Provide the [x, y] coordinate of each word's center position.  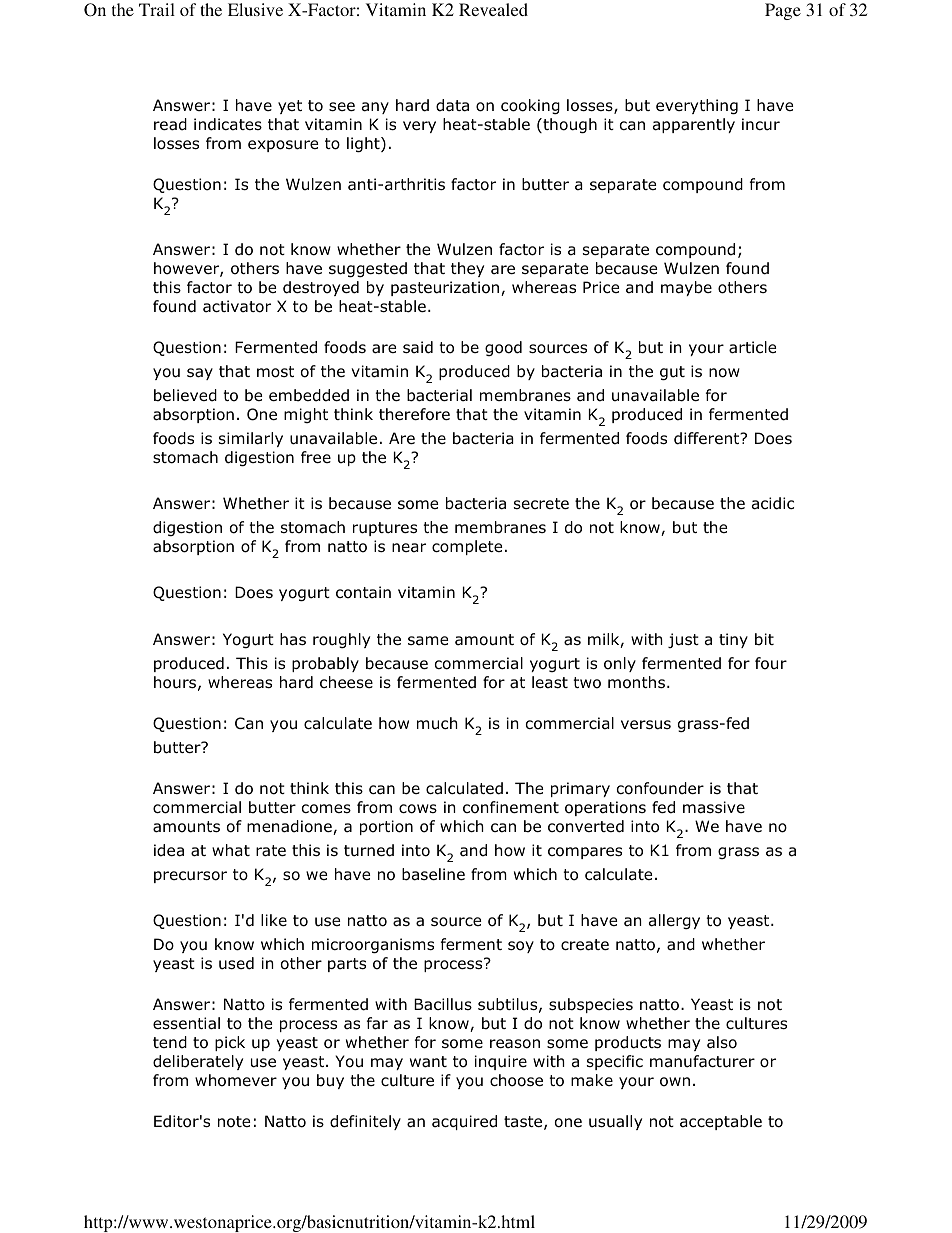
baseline [433, 874]
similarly [251, 439]
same [428, 641]
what [231, 850]
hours [175, 682]
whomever [236, 1080]
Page [783, 11]
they [467, 269]
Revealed [493, 9]
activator [237, 306]
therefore [414, 414]
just [683, 640]
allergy [674, 921]
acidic [773, 503]
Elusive [255, 9]
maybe [686, 288]
